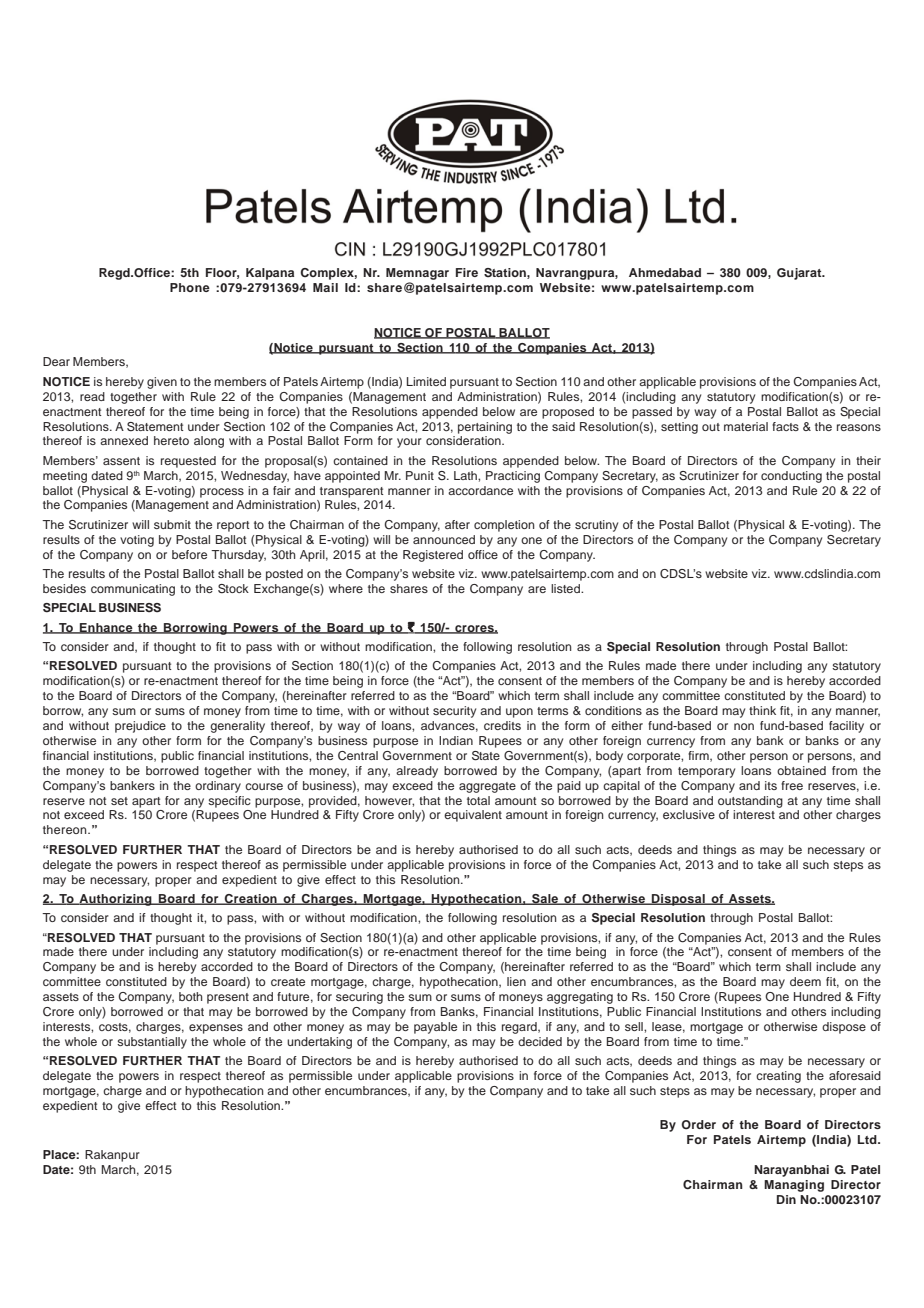 This screenshot has height=1308, width=924. I want to click on conducting, so click(791, 477).
